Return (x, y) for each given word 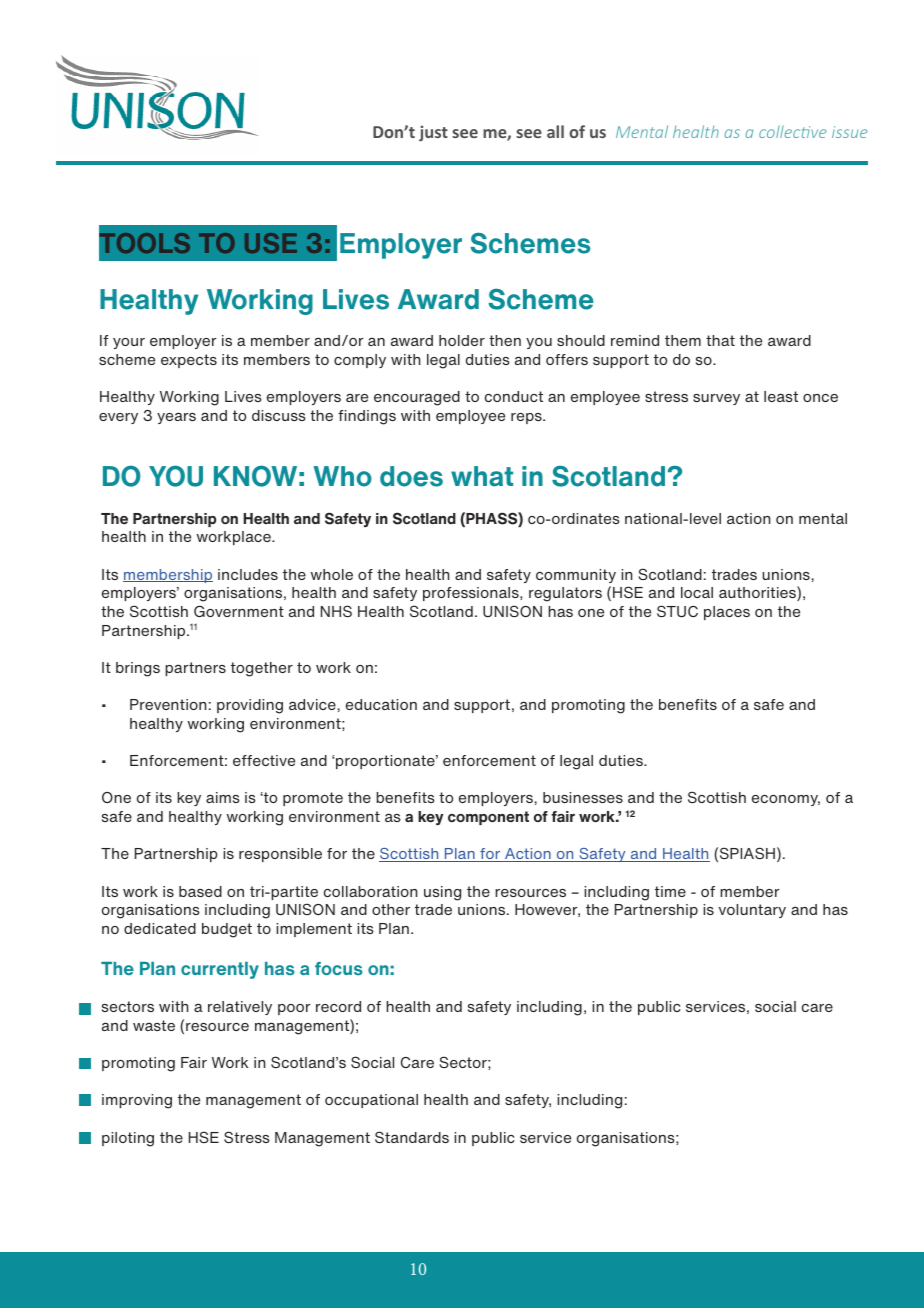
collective (792, 131)
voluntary (752, 911)
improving (137, 1101)
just (433, 133)
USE (271, 243)
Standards (412, 1137)
